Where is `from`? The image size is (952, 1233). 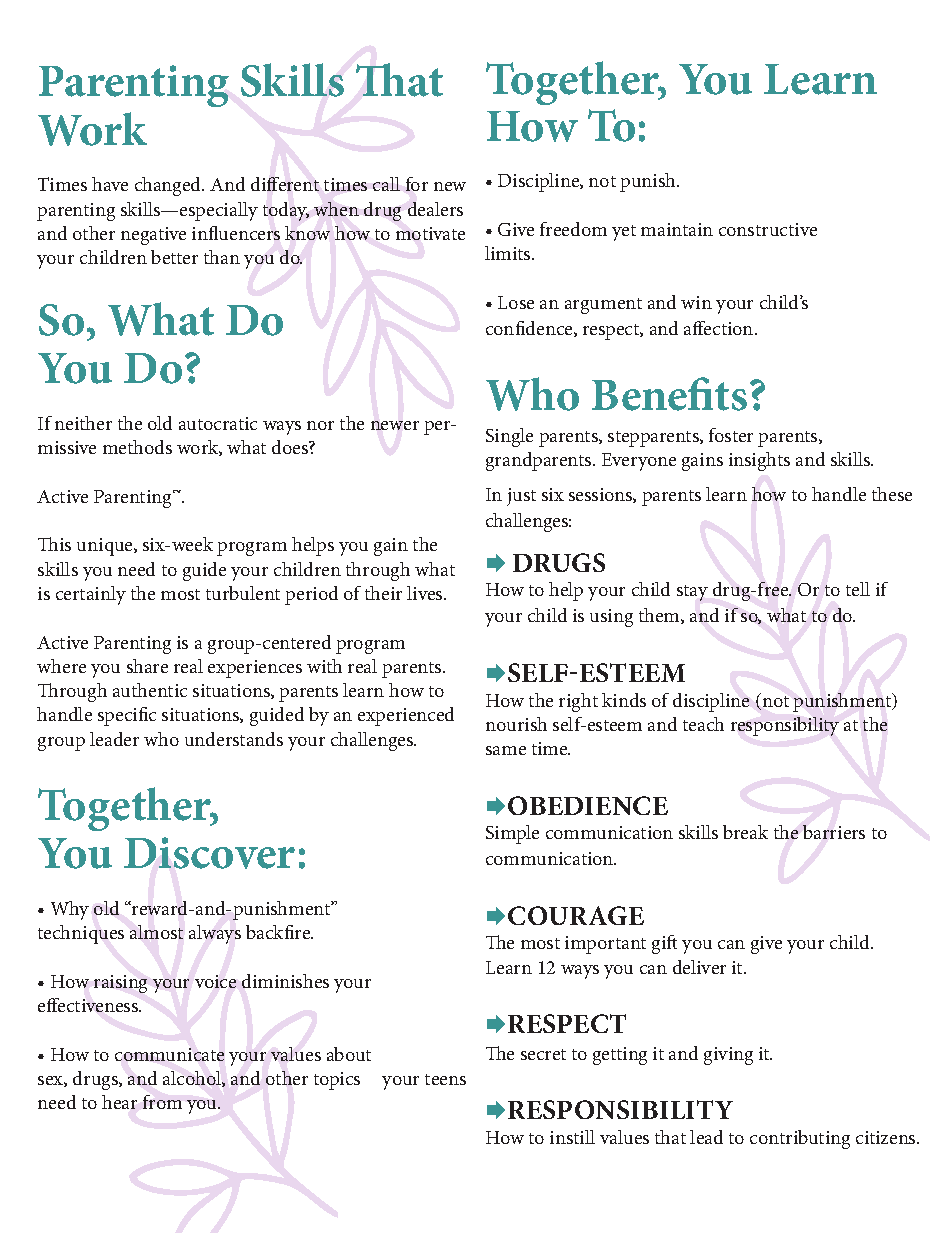
from is located at coordinates (162, 1102).
